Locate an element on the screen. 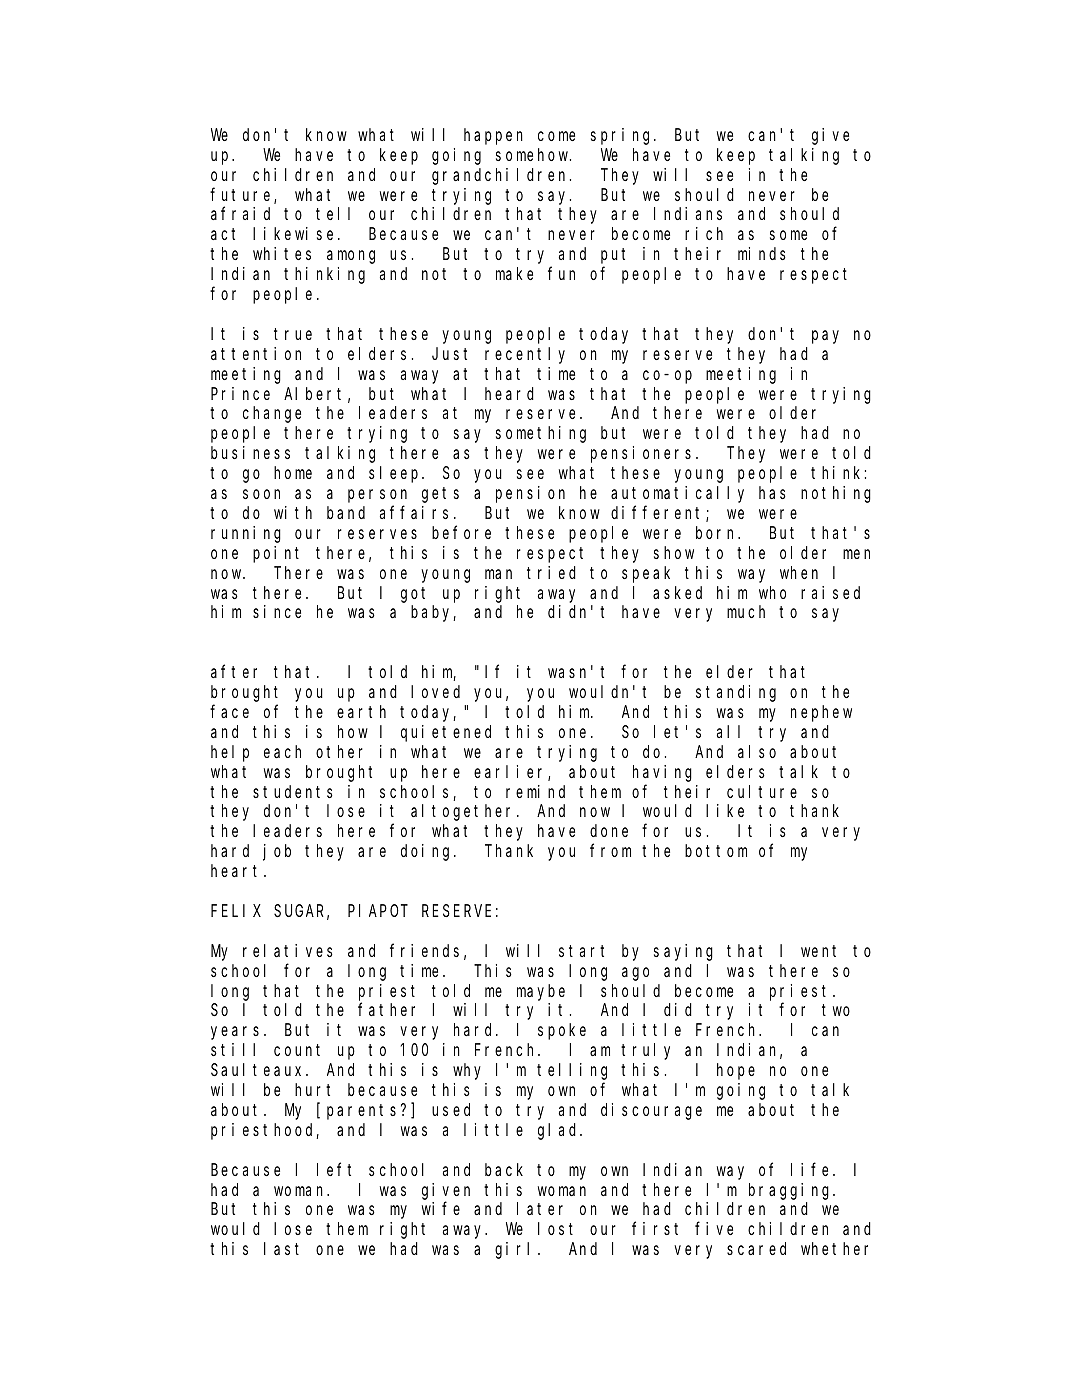 This screenshot has width=1075, height=1391. relatives is located at coordinates (288, 950).
